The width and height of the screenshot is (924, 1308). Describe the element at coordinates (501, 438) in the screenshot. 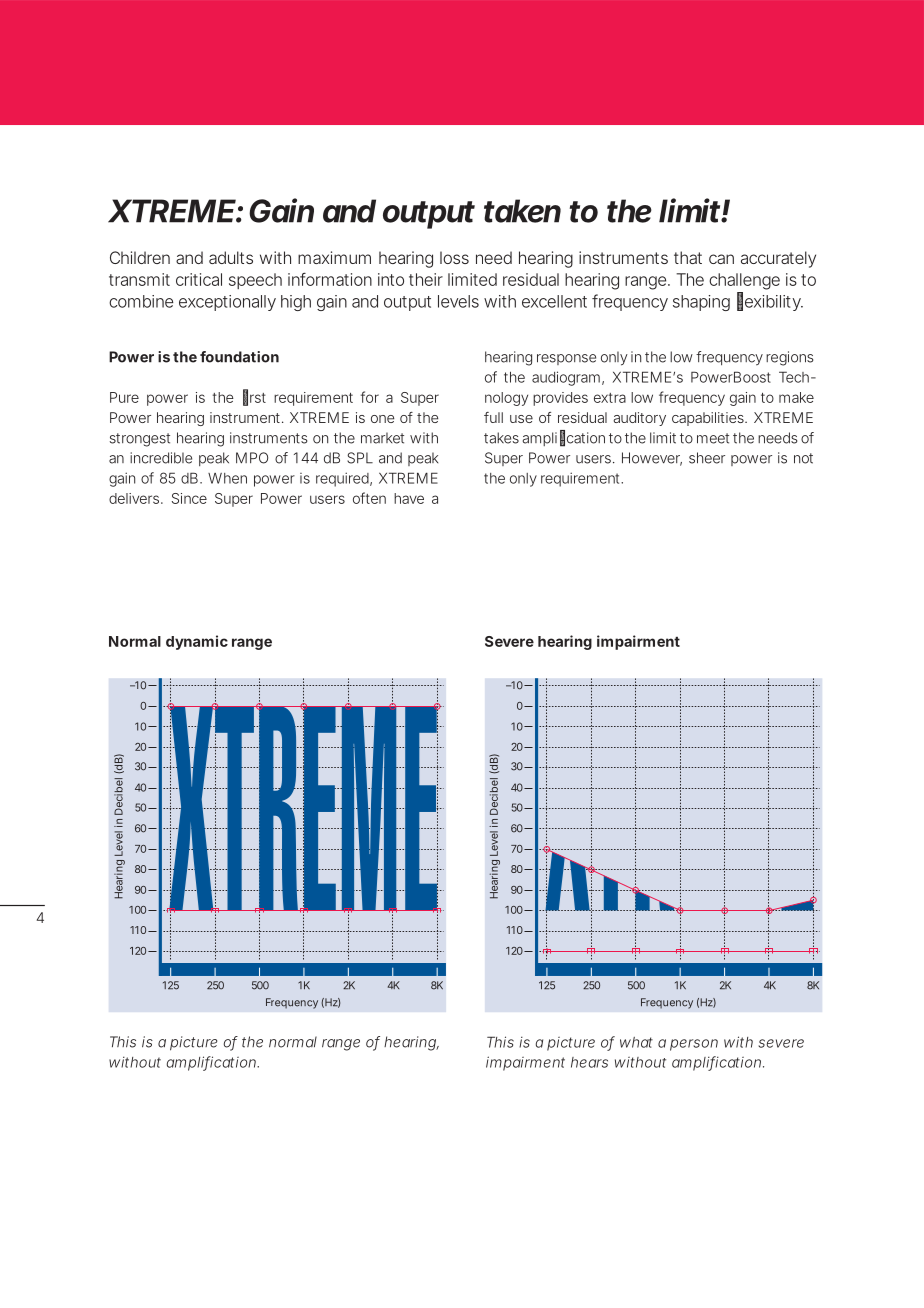

I see `takes` at that location.
